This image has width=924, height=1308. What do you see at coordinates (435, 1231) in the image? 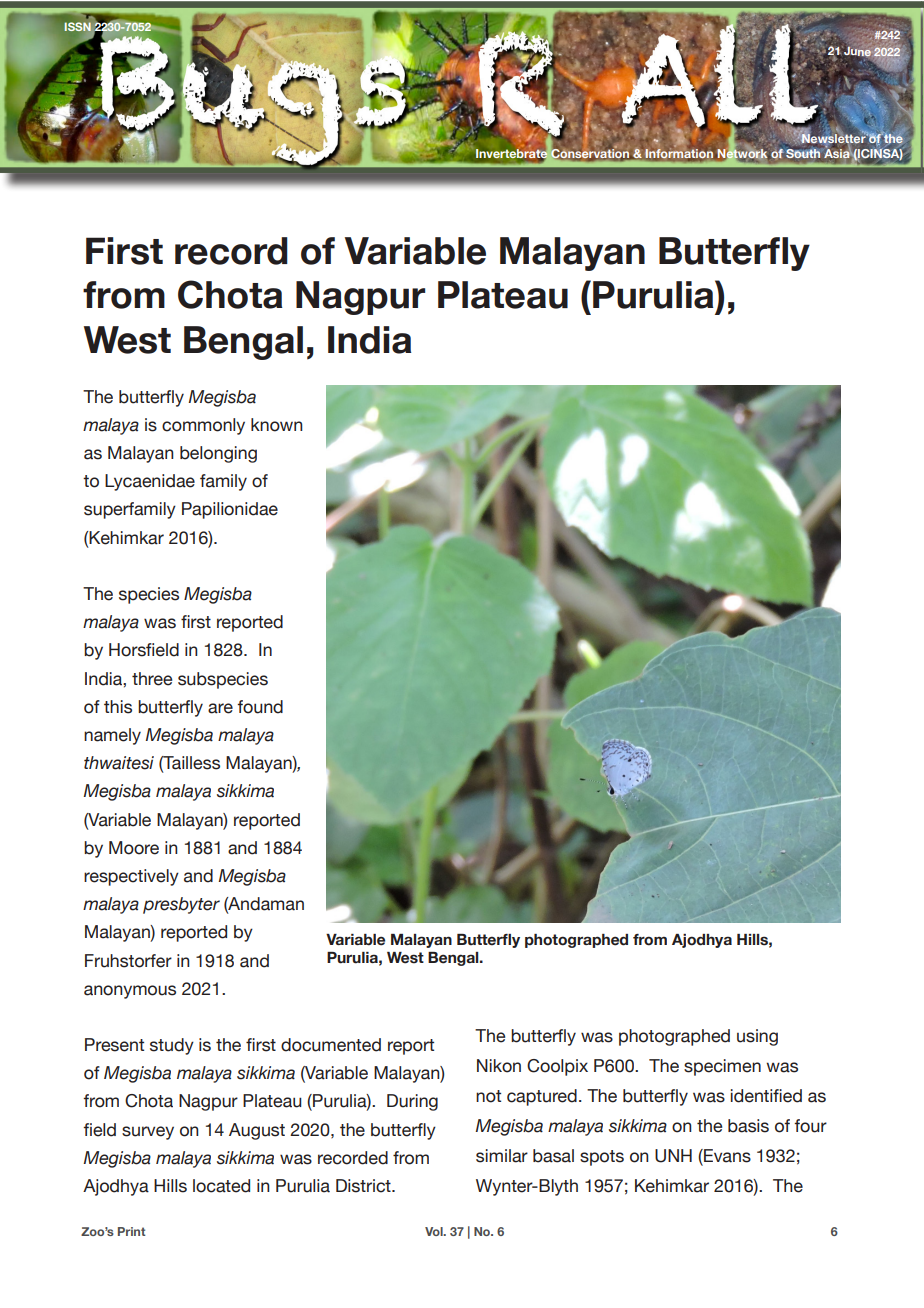
I see `Vol` at bounding box center [435, 1231].
